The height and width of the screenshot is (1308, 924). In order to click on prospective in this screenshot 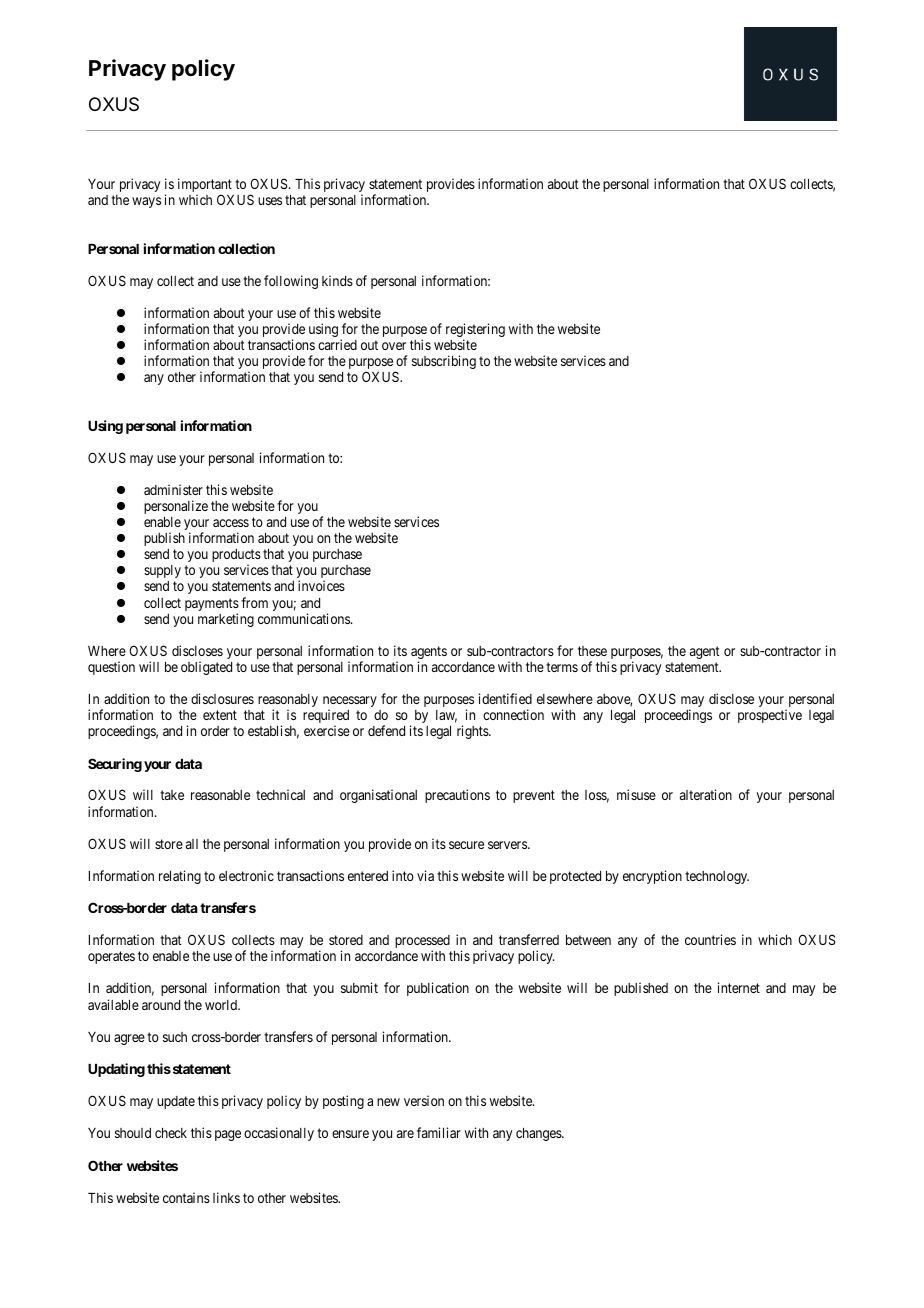, I will do `click(770, 716)`.
